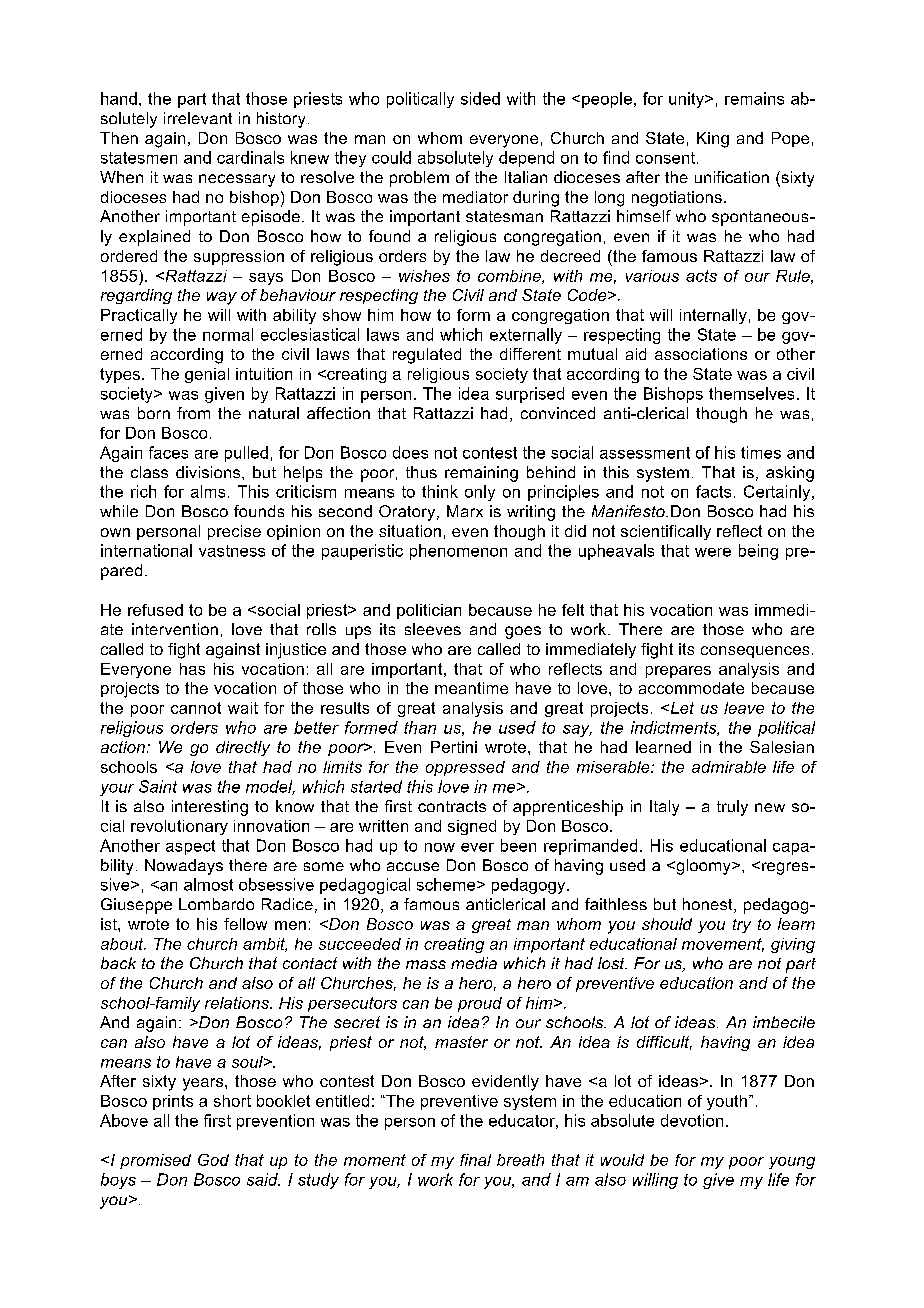  I want to click on remaining, so click(481, 474).
